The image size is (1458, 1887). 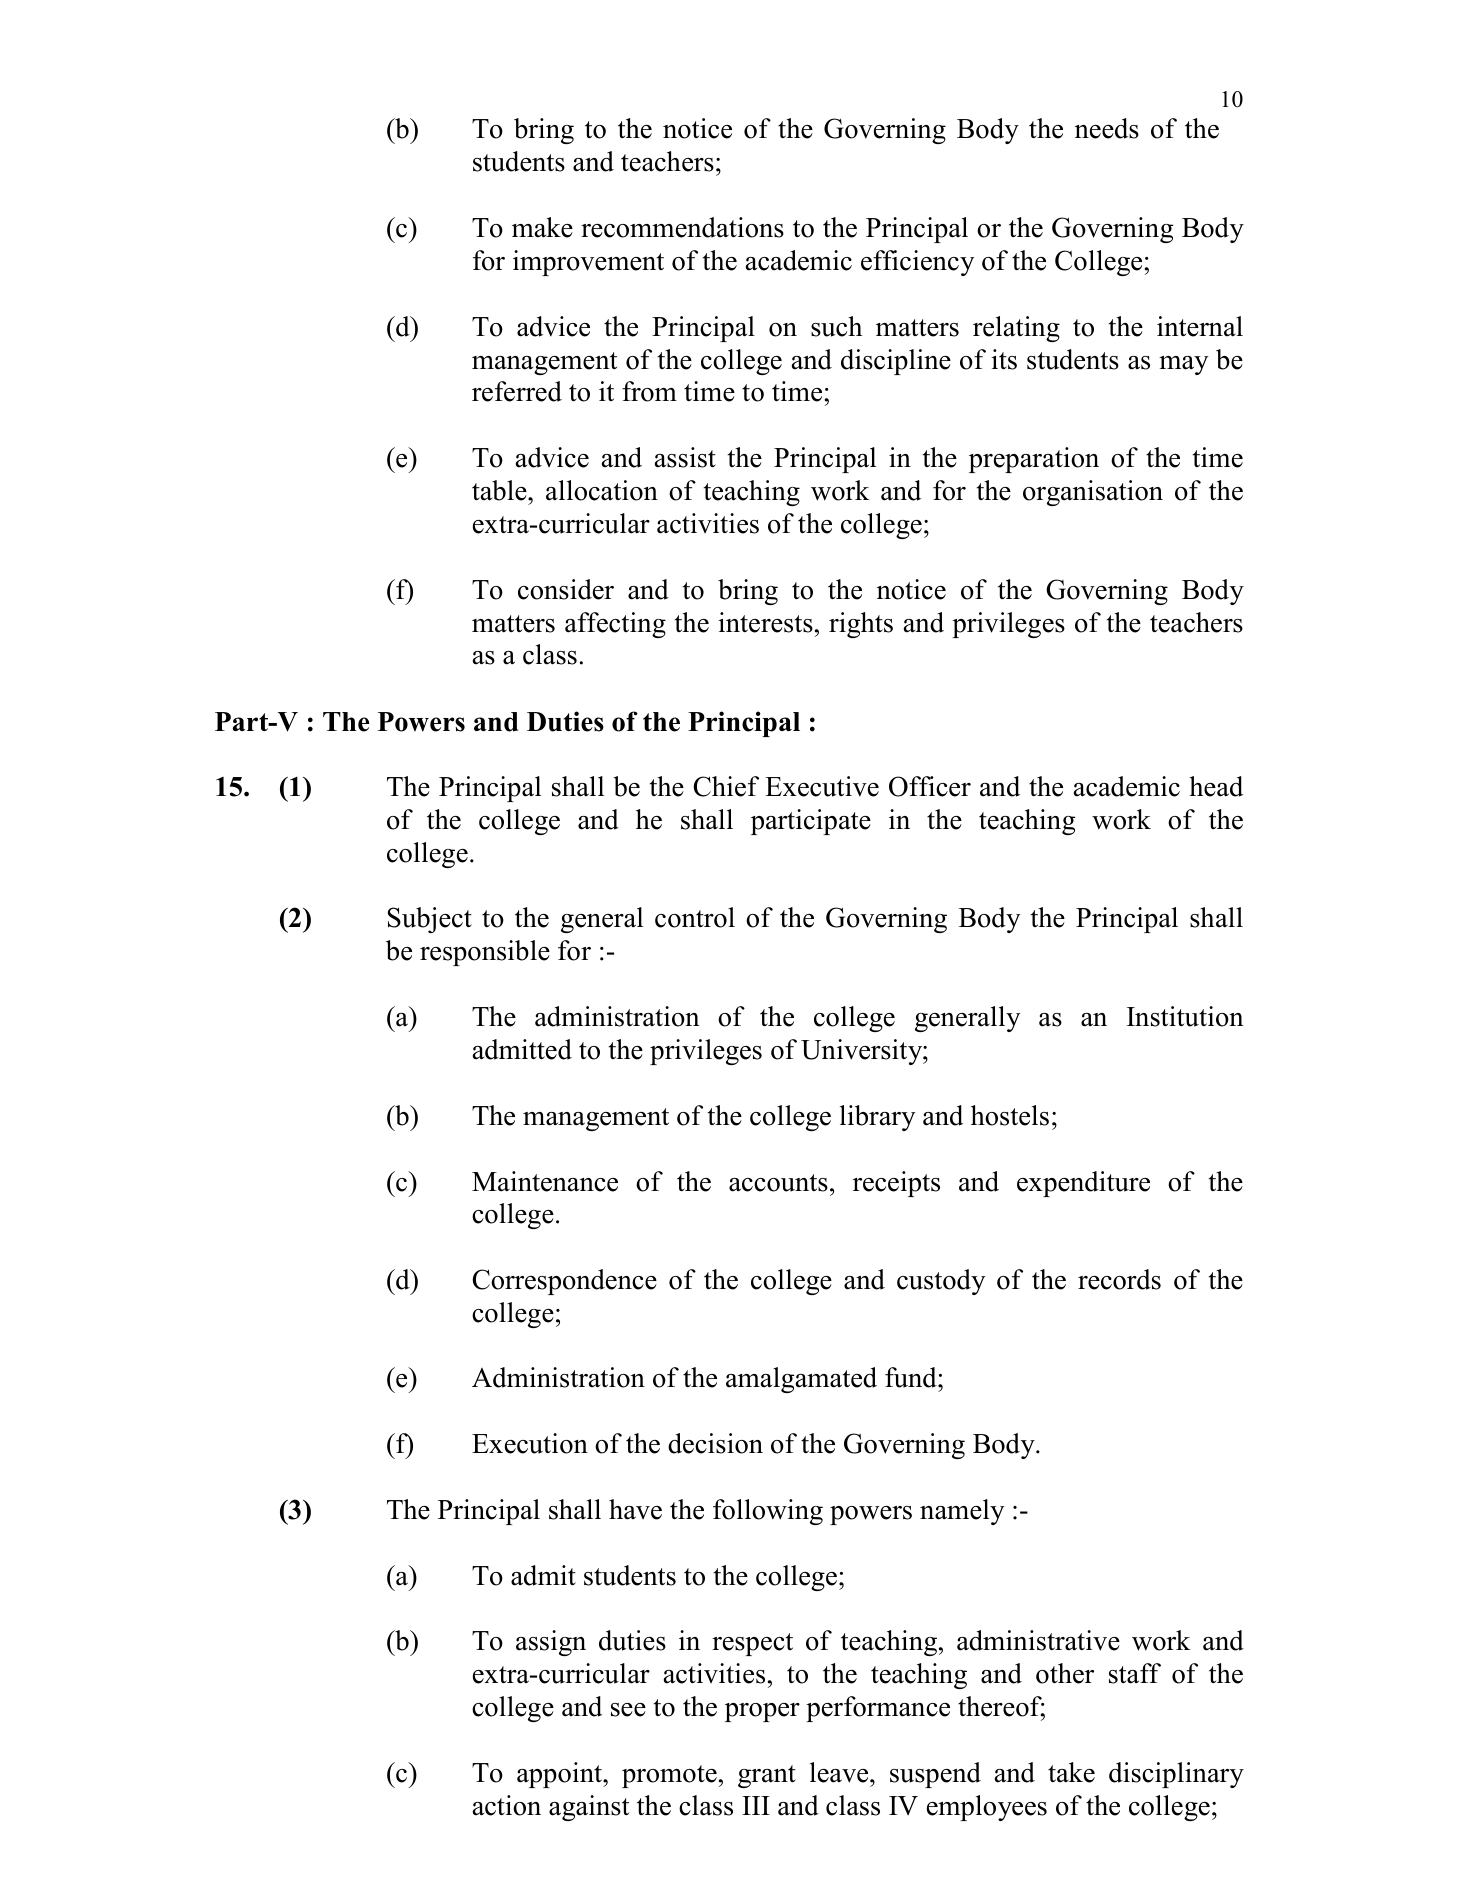 I want to click on amalgamated, so click(x=801, y=1380).
